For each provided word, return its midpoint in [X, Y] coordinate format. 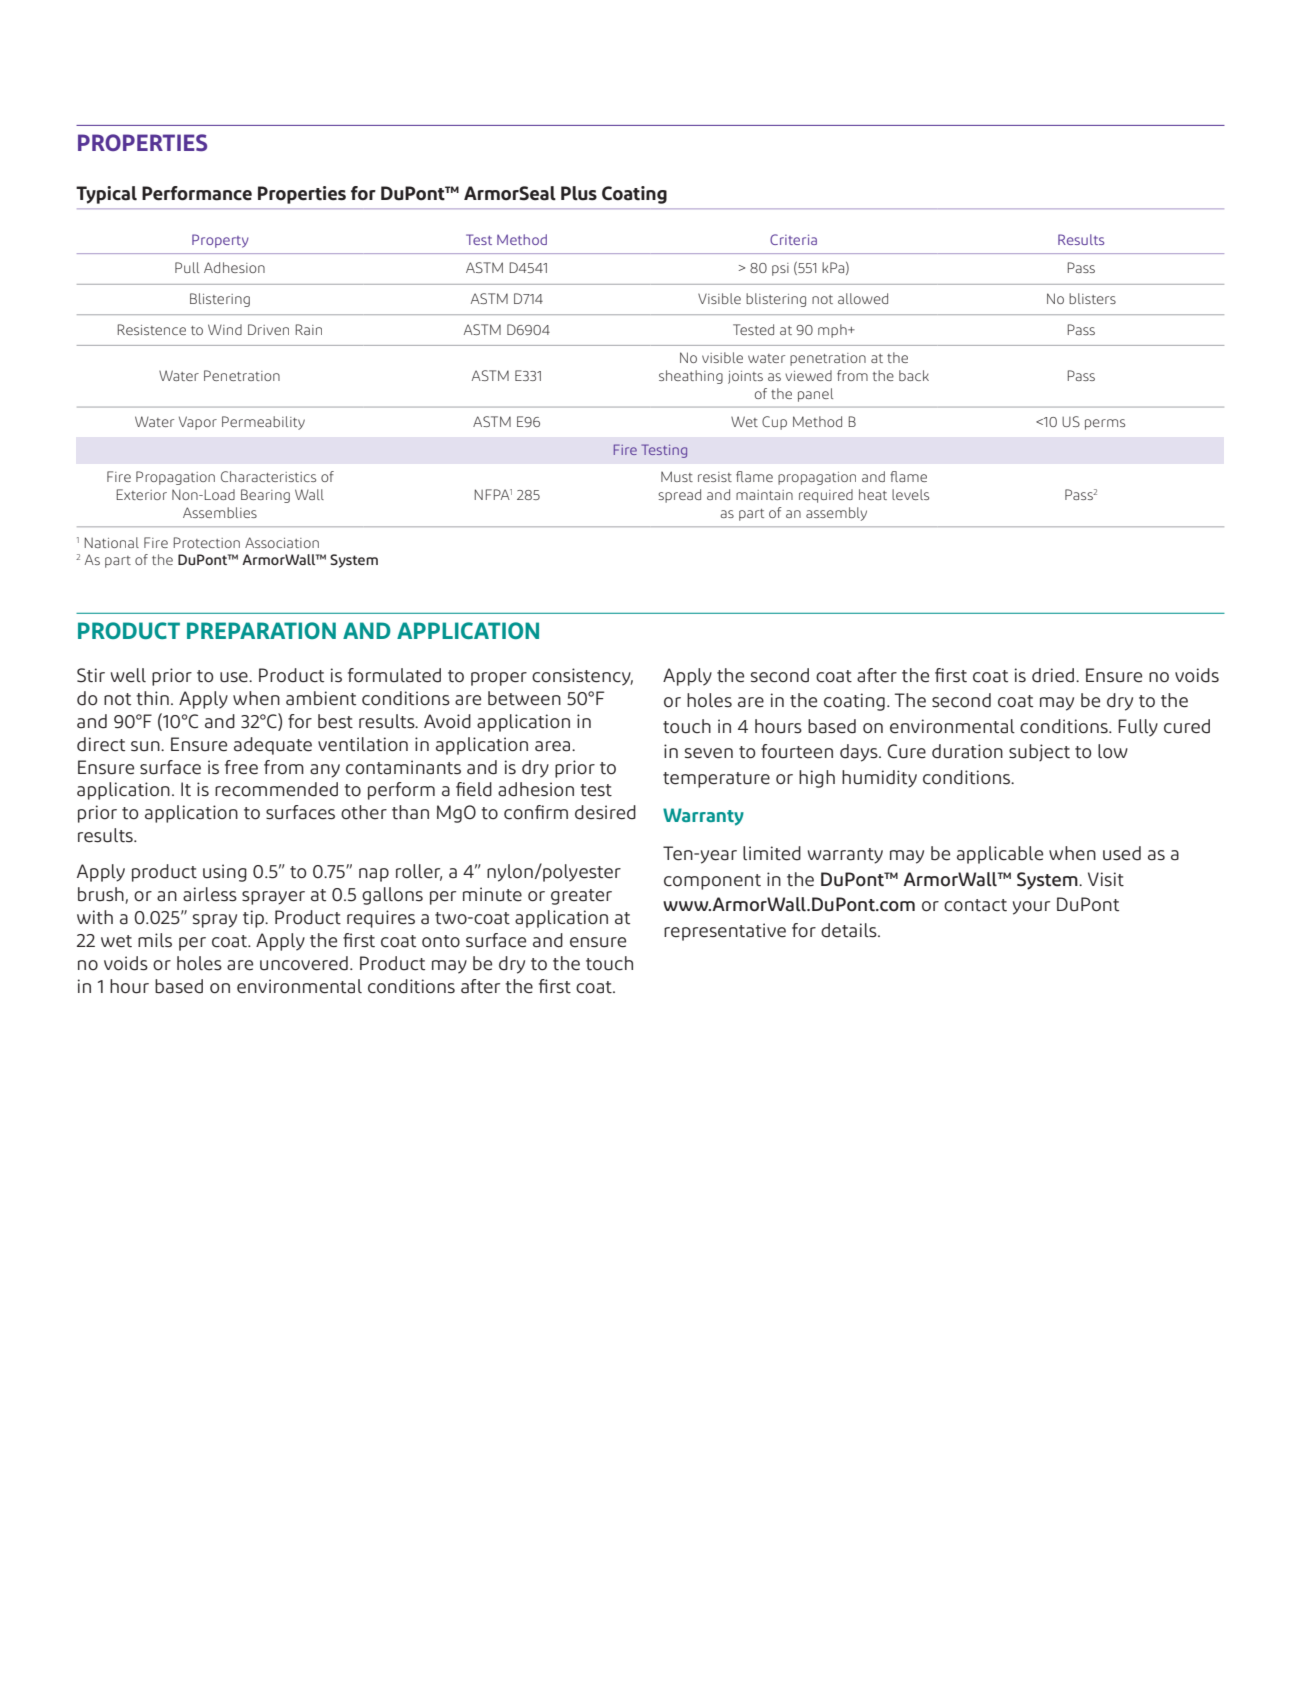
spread [679, 496]
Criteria [793, 239]
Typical [106, 195]
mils [155, 940]
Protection [207, 542]
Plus [579, 193]
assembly [836, 514]
